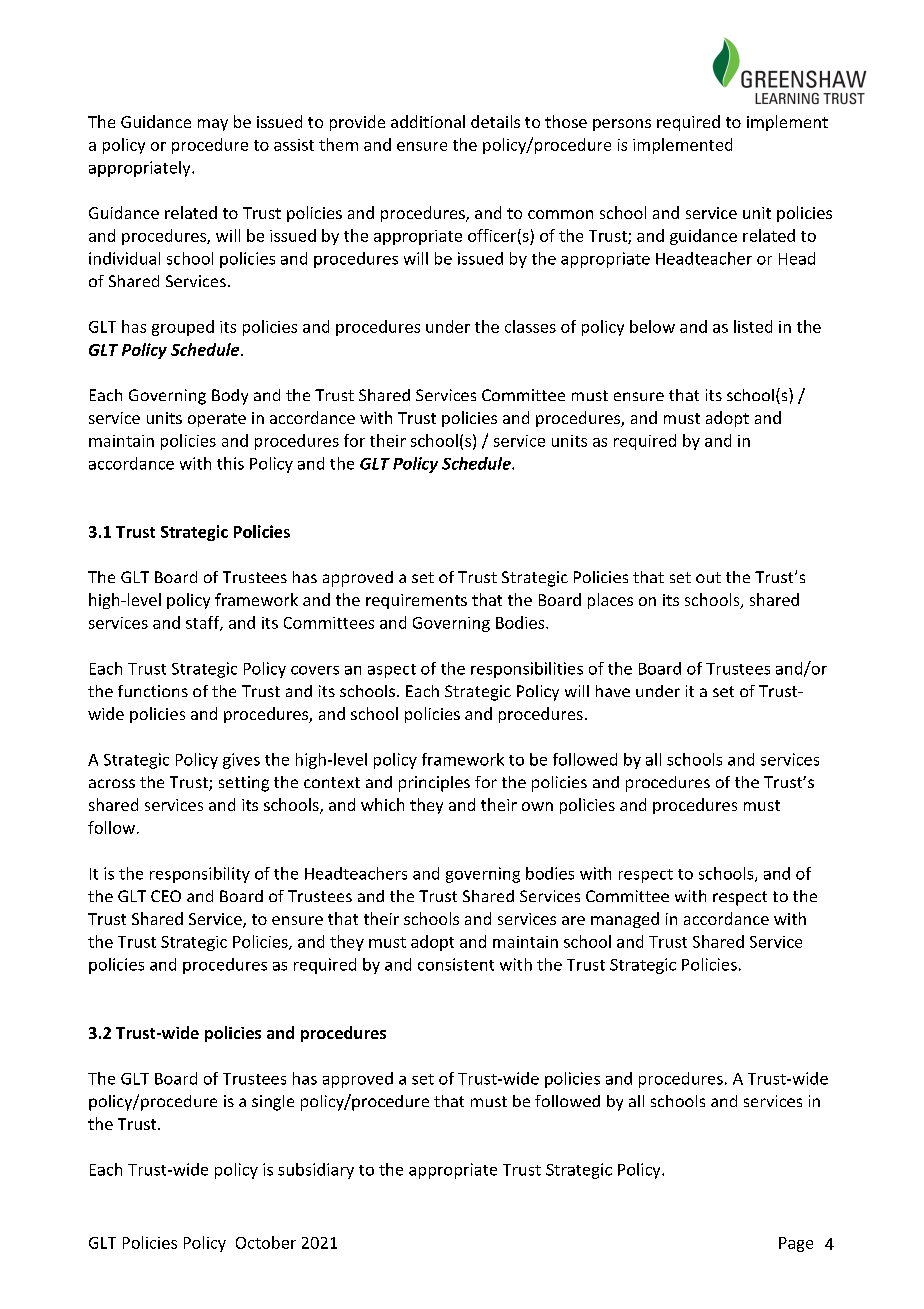 The width and height of the image is (924, 1309). Describe the element at coordinates (428, 121) in the image. I see `additional` at that location.
